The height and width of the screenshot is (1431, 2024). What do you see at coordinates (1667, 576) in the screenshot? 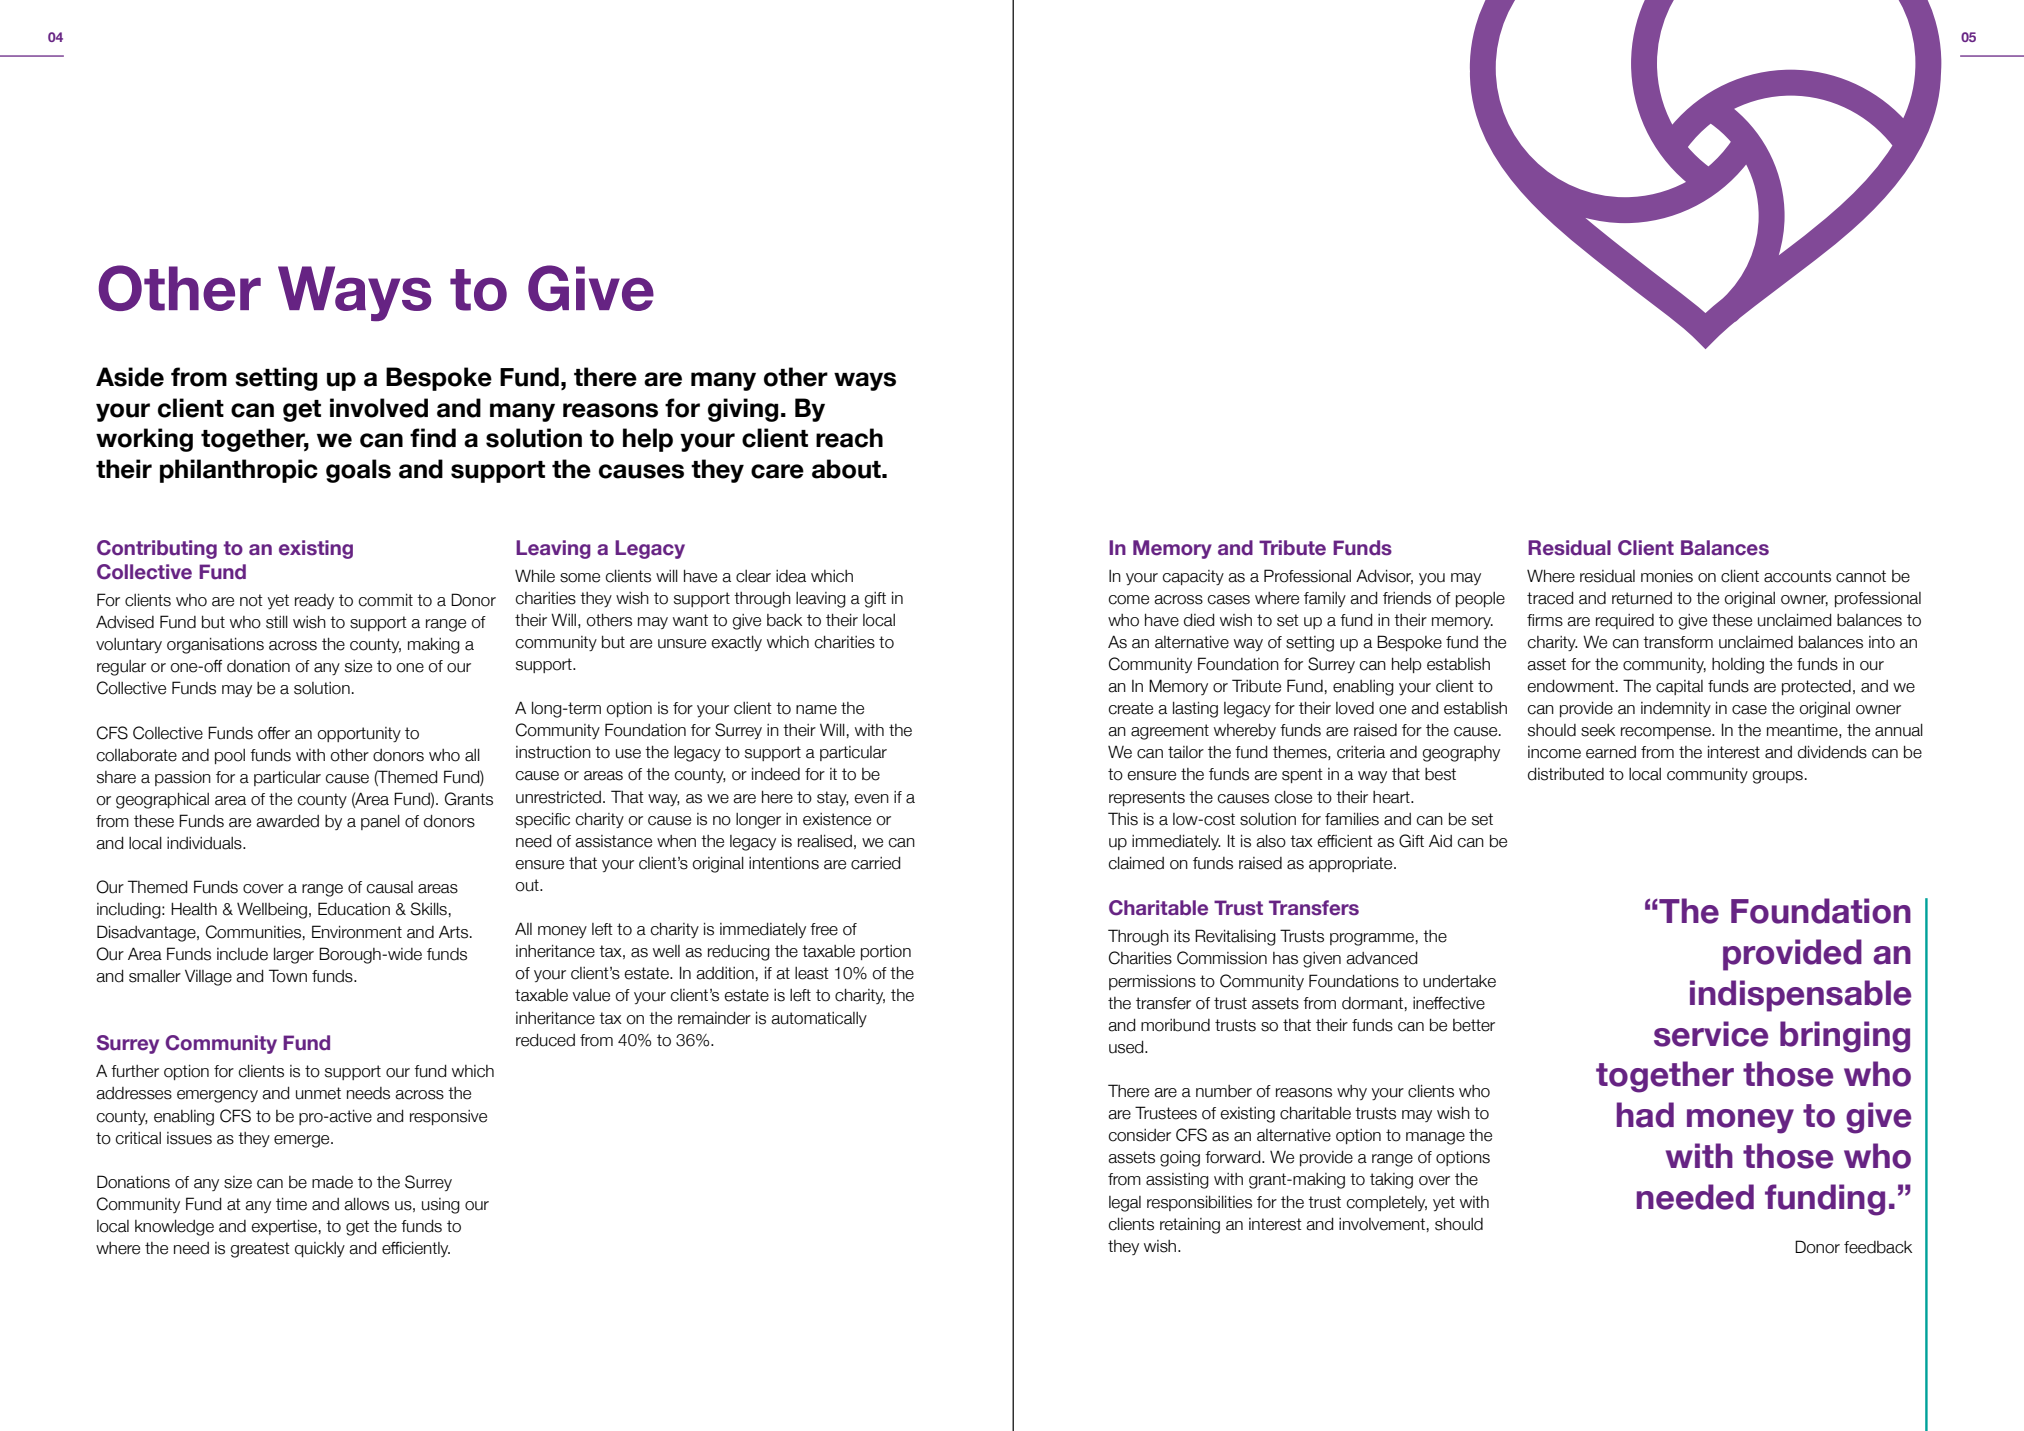
I see `monies` at bounding box center [1667, 576].
